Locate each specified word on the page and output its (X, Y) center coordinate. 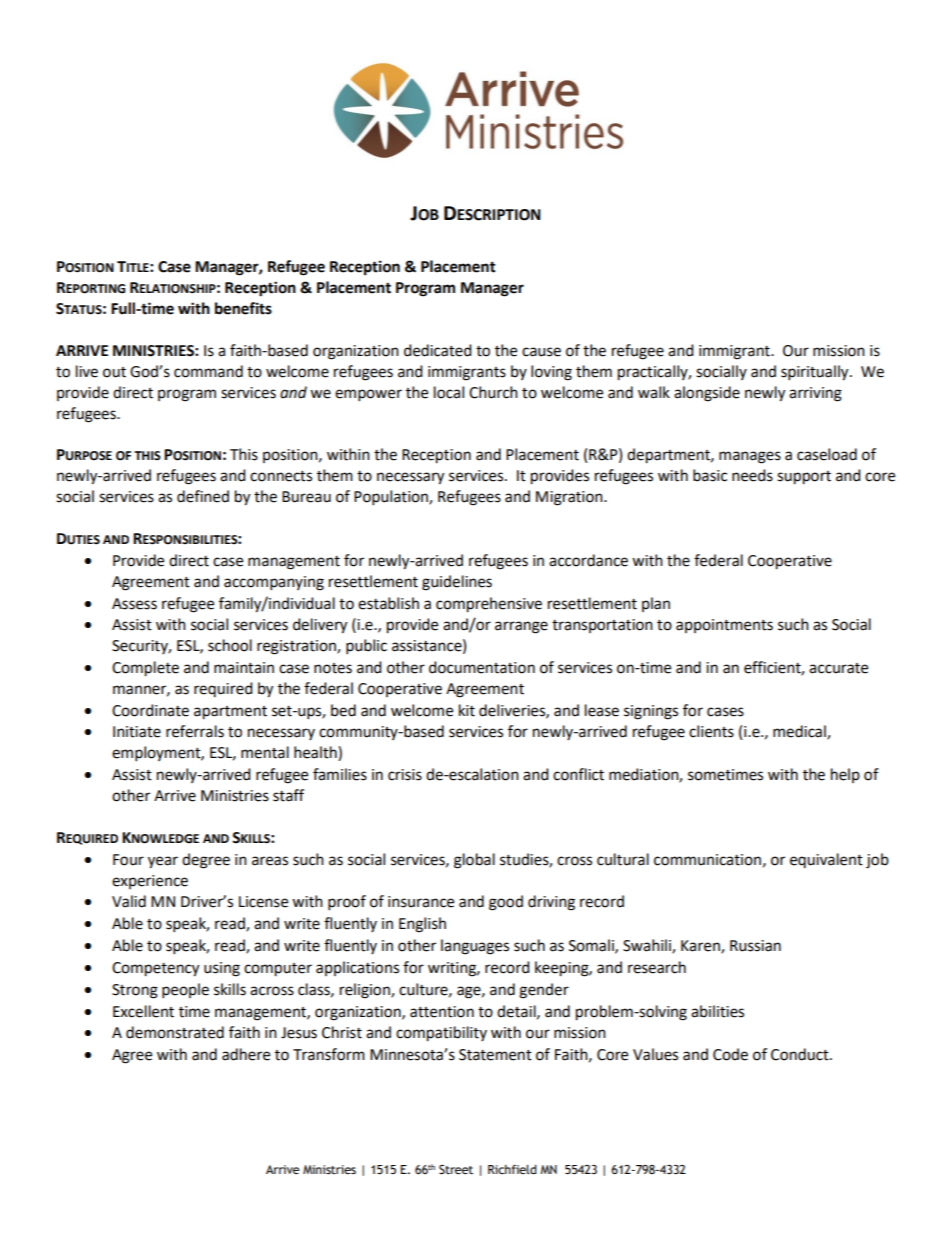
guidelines (457, 583)
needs (752, 475)
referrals (195, 731)
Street (456, 1170)
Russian (755, 946)
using (222, 969)
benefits (243, 308)
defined (203, 496)
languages (475, 947)
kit (467, 710)
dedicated (438, 350)
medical (800, 732)
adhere (246, 1054)
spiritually (816, 373)
